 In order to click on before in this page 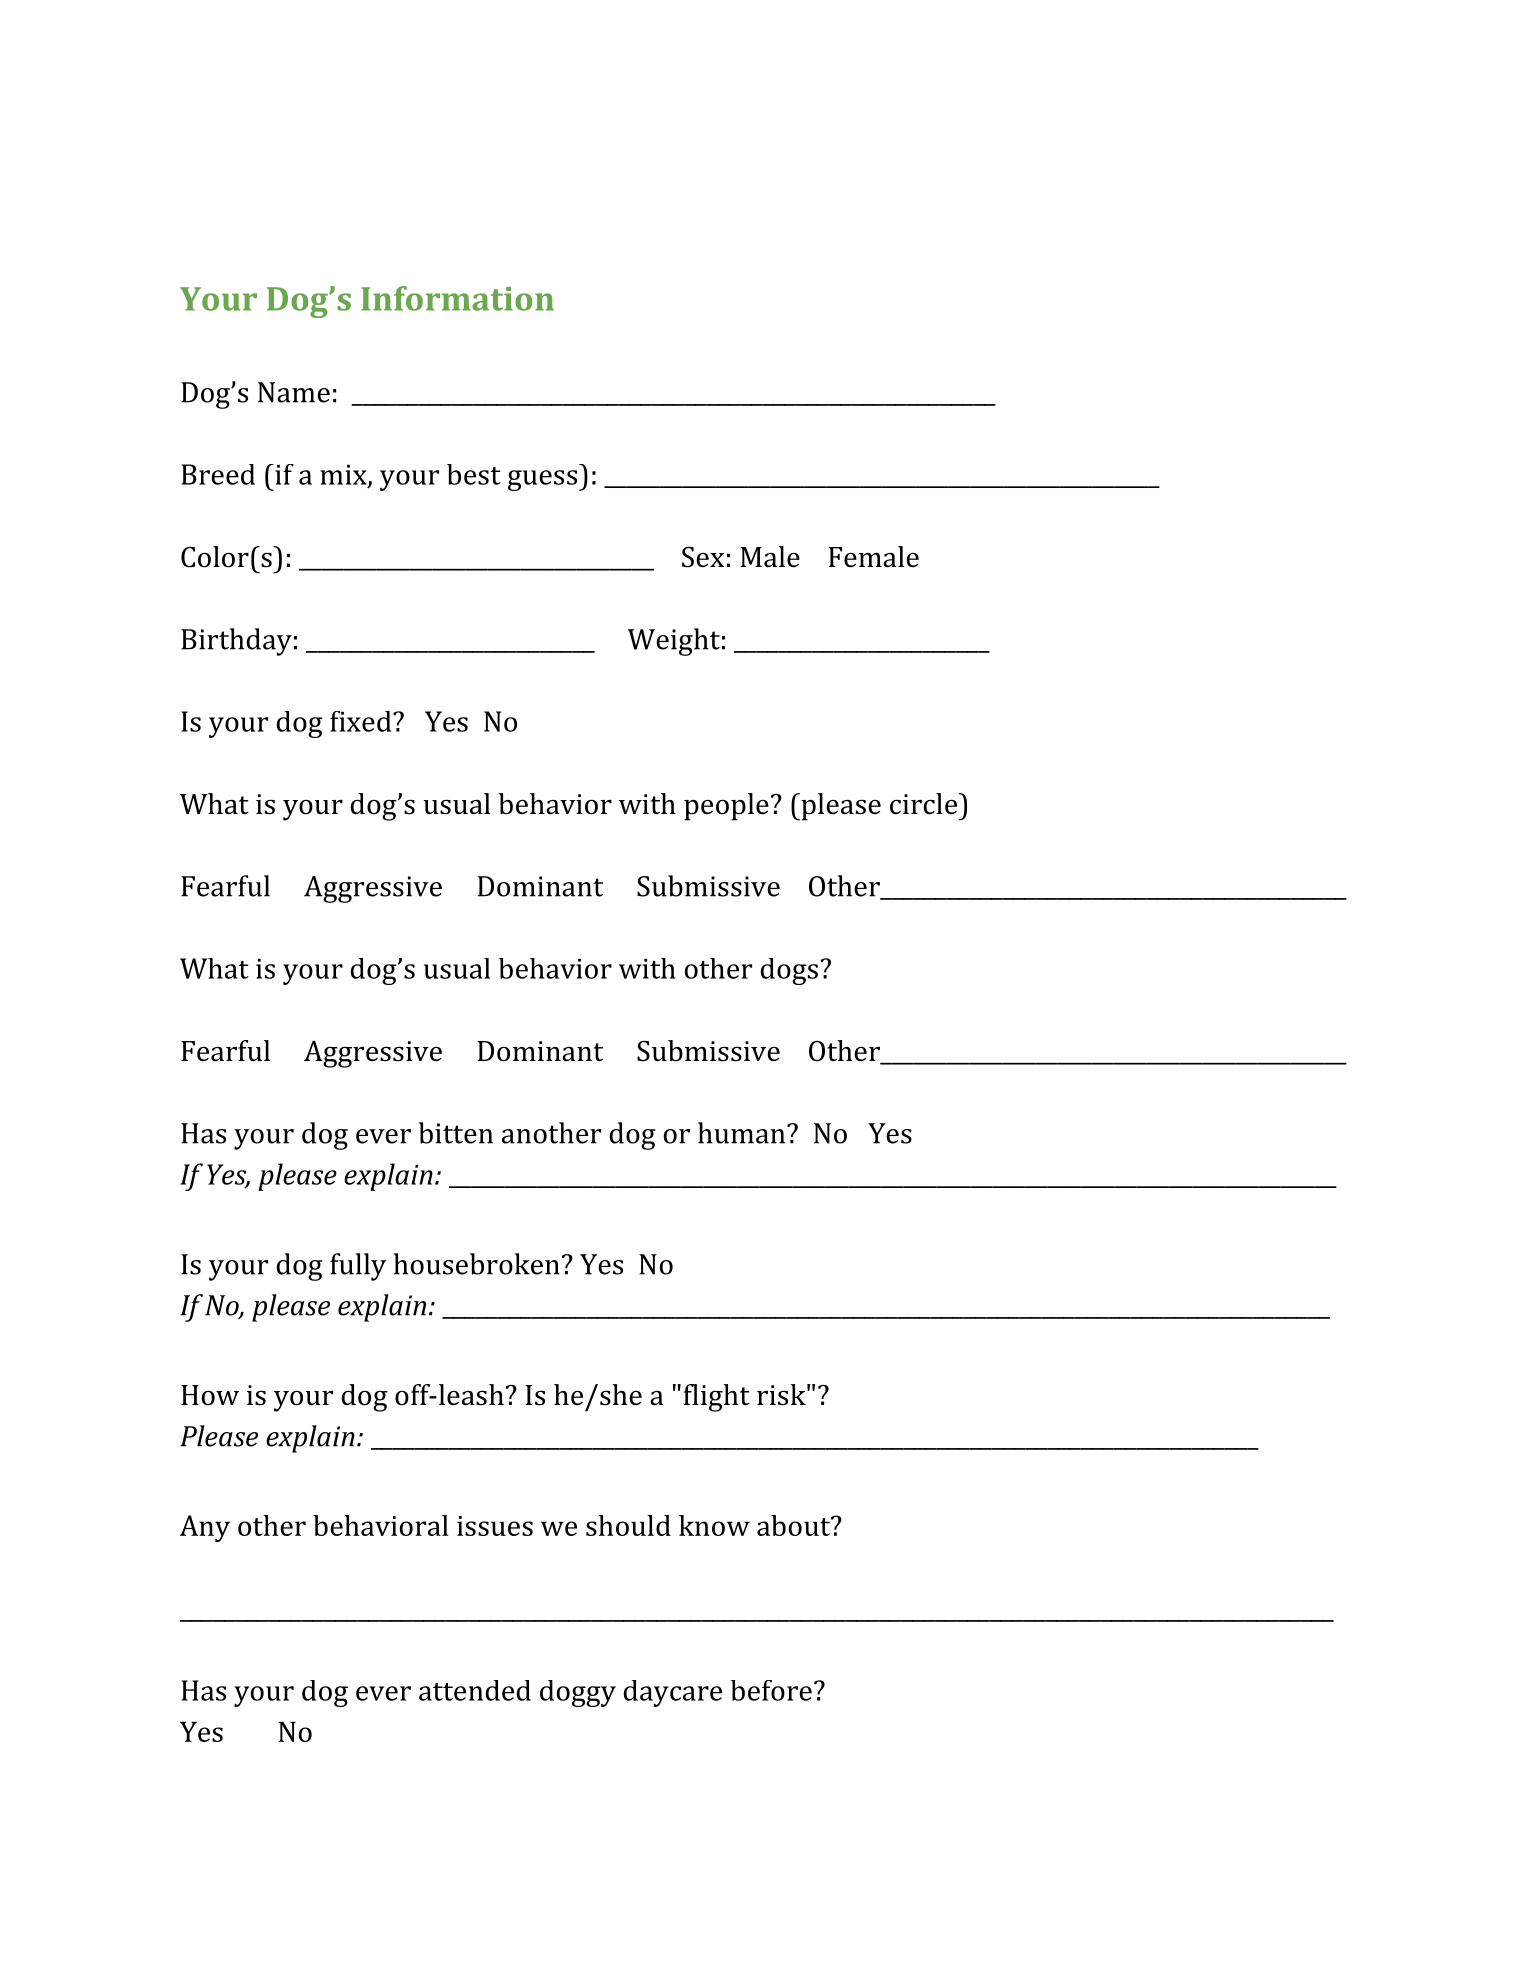, I will do `click(771, 1690)`.
